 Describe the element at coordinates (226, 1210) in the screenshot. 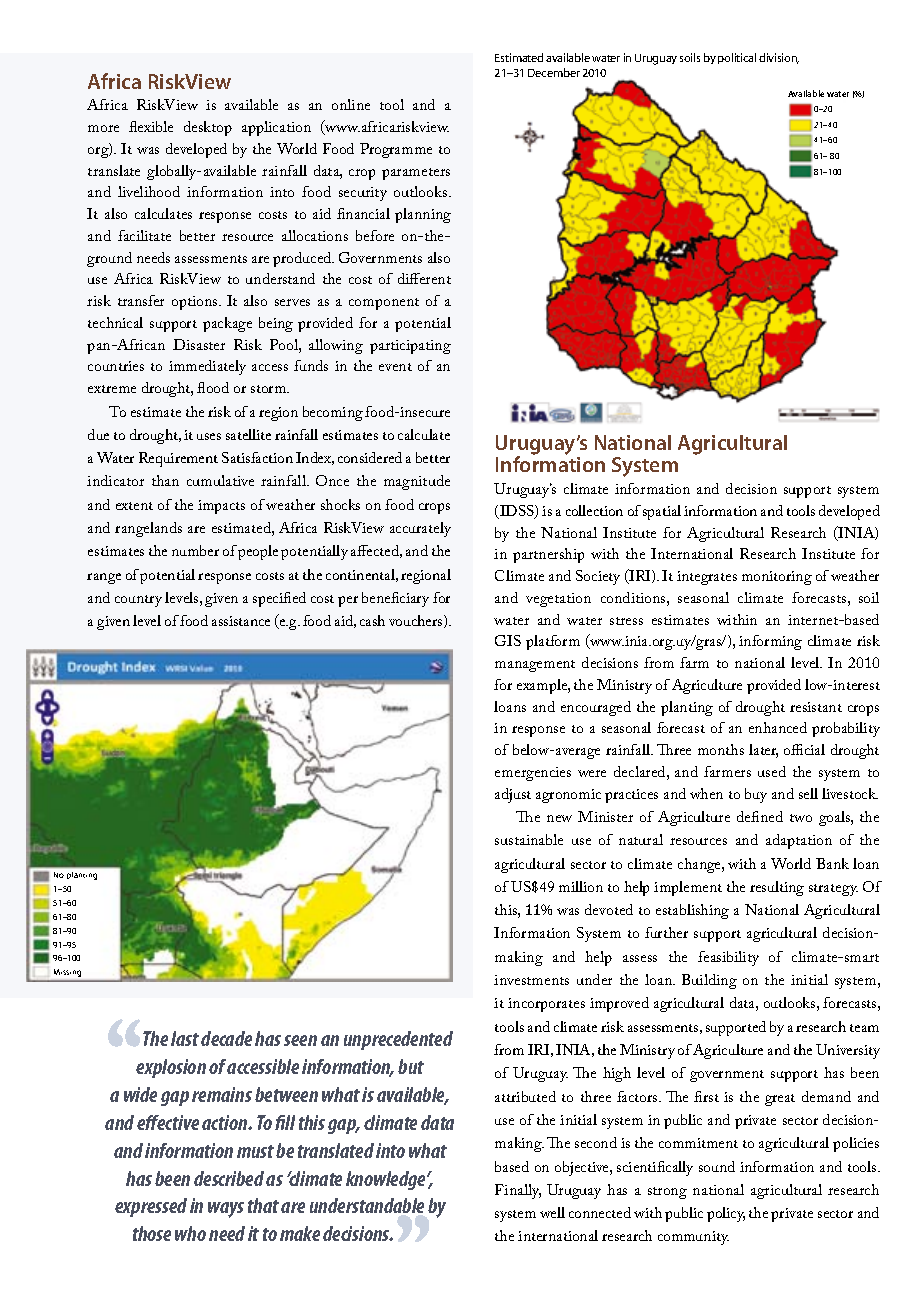

I see `ways` at that location.
